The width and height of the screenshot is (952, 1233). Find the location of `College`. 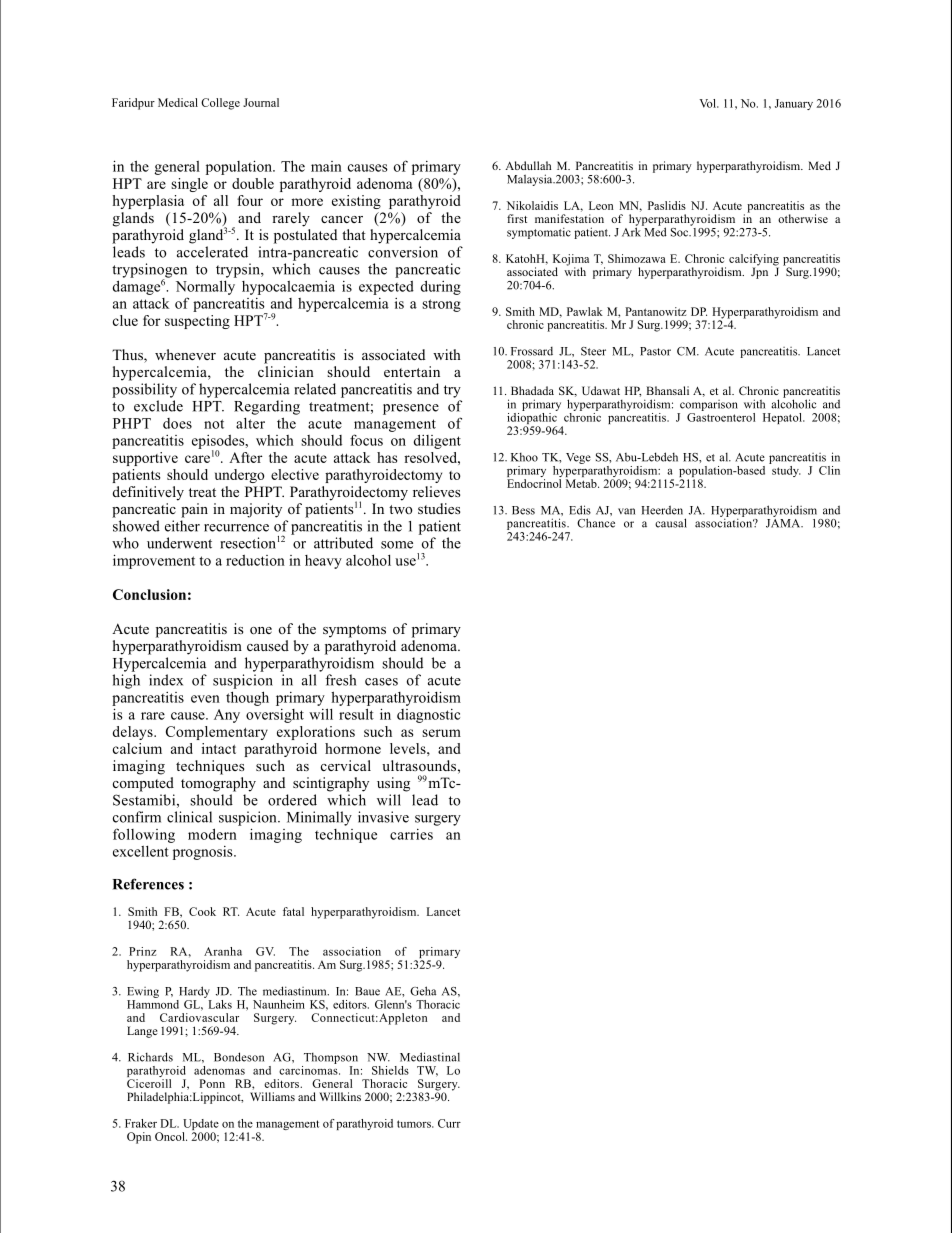

College is located at coordinates (220, 104).
